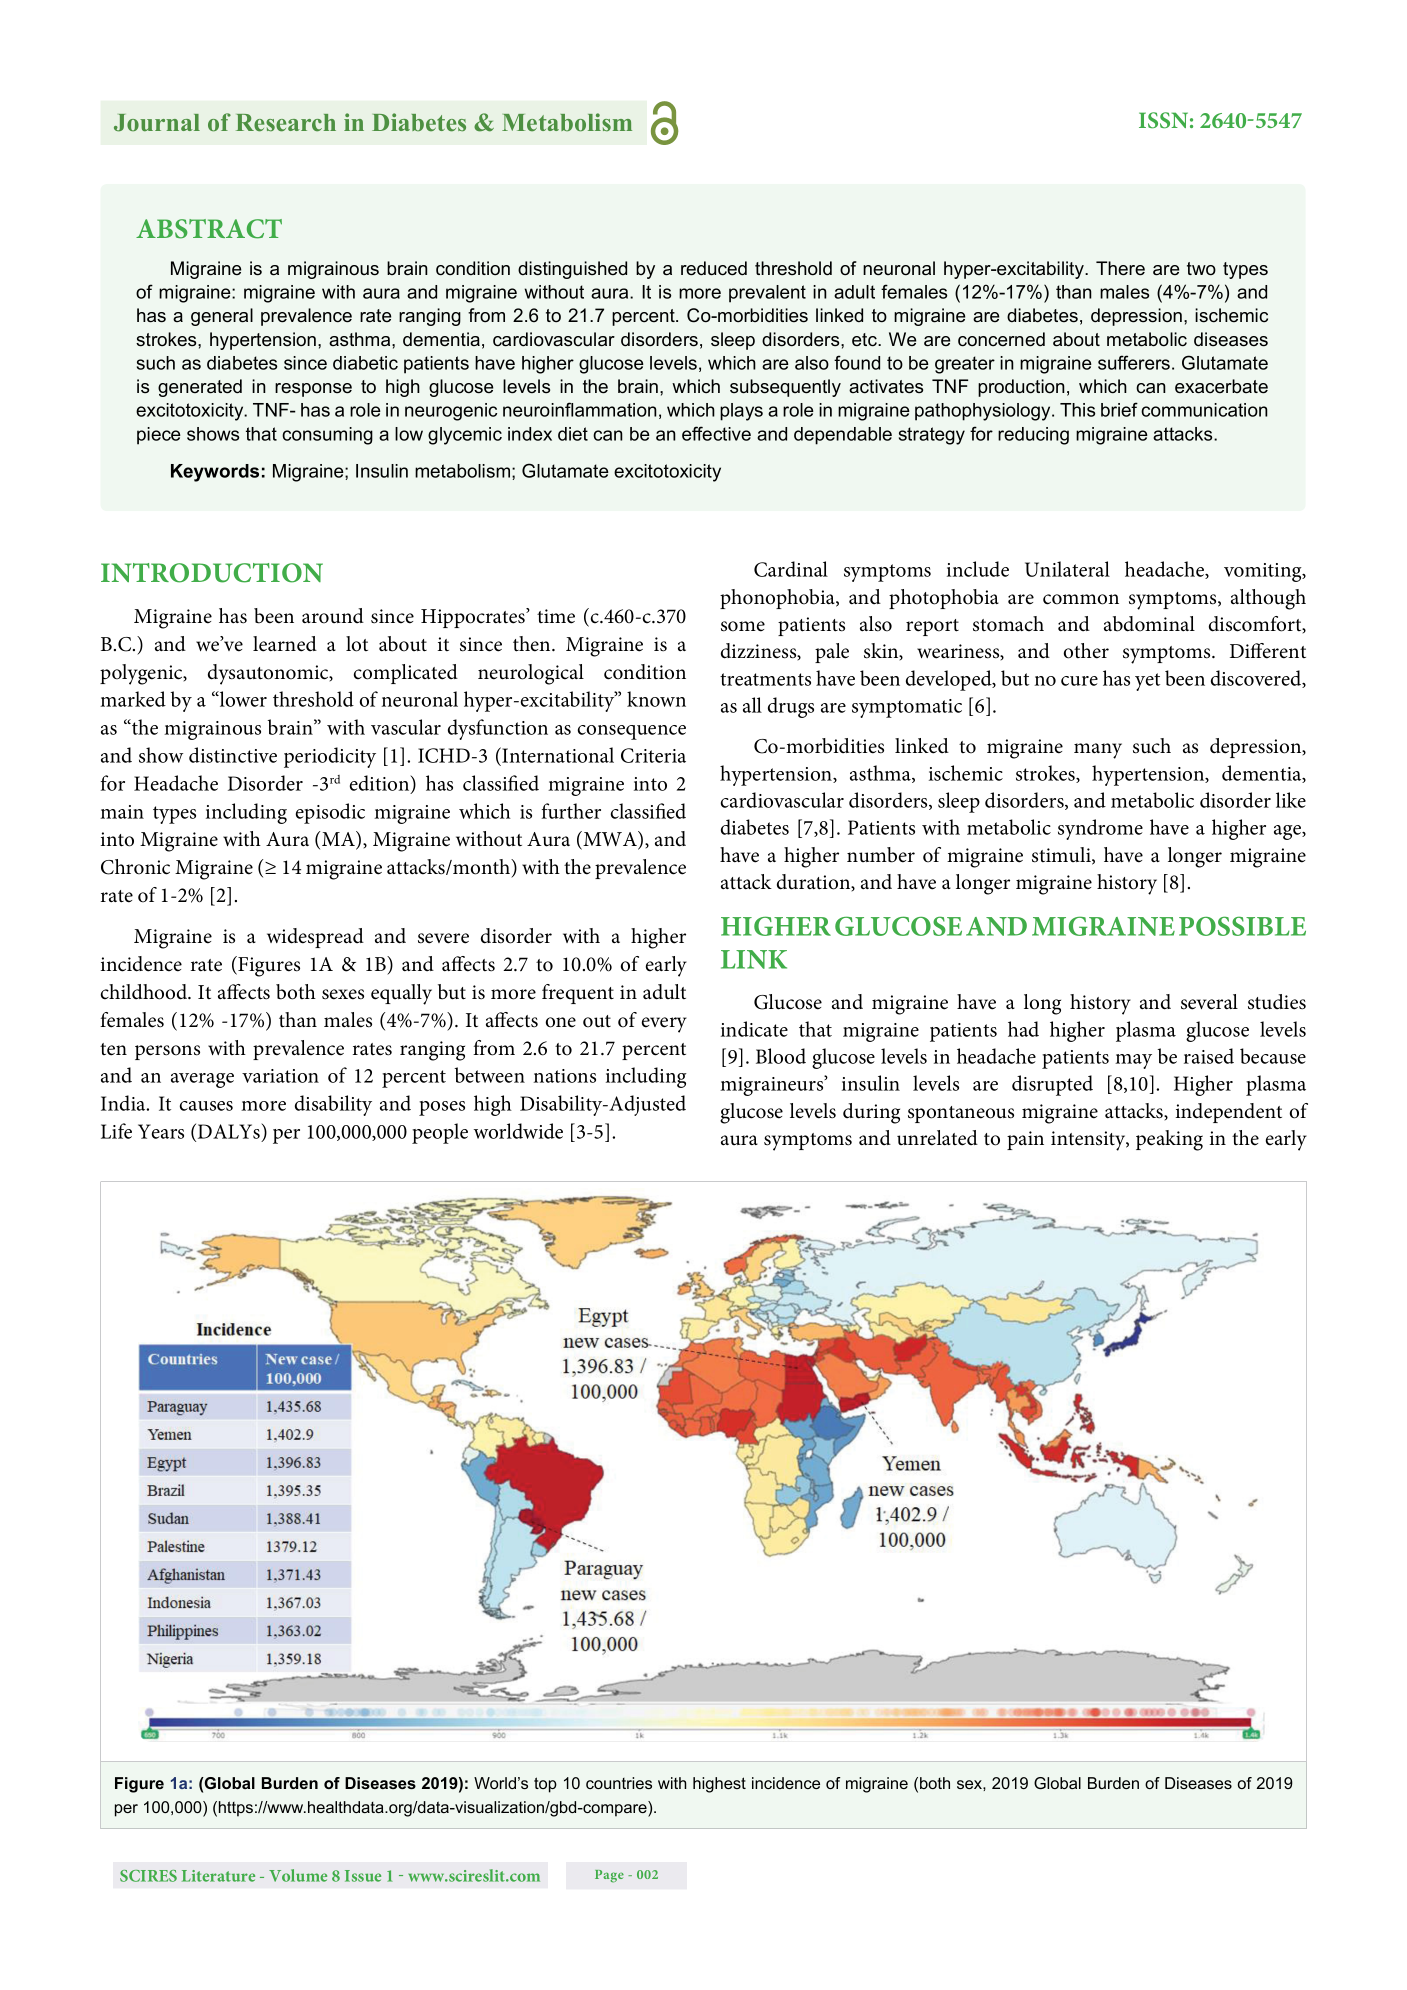 This screenshot has height=1990, width=1407. I want to click on countries, so click(619, 1783).
